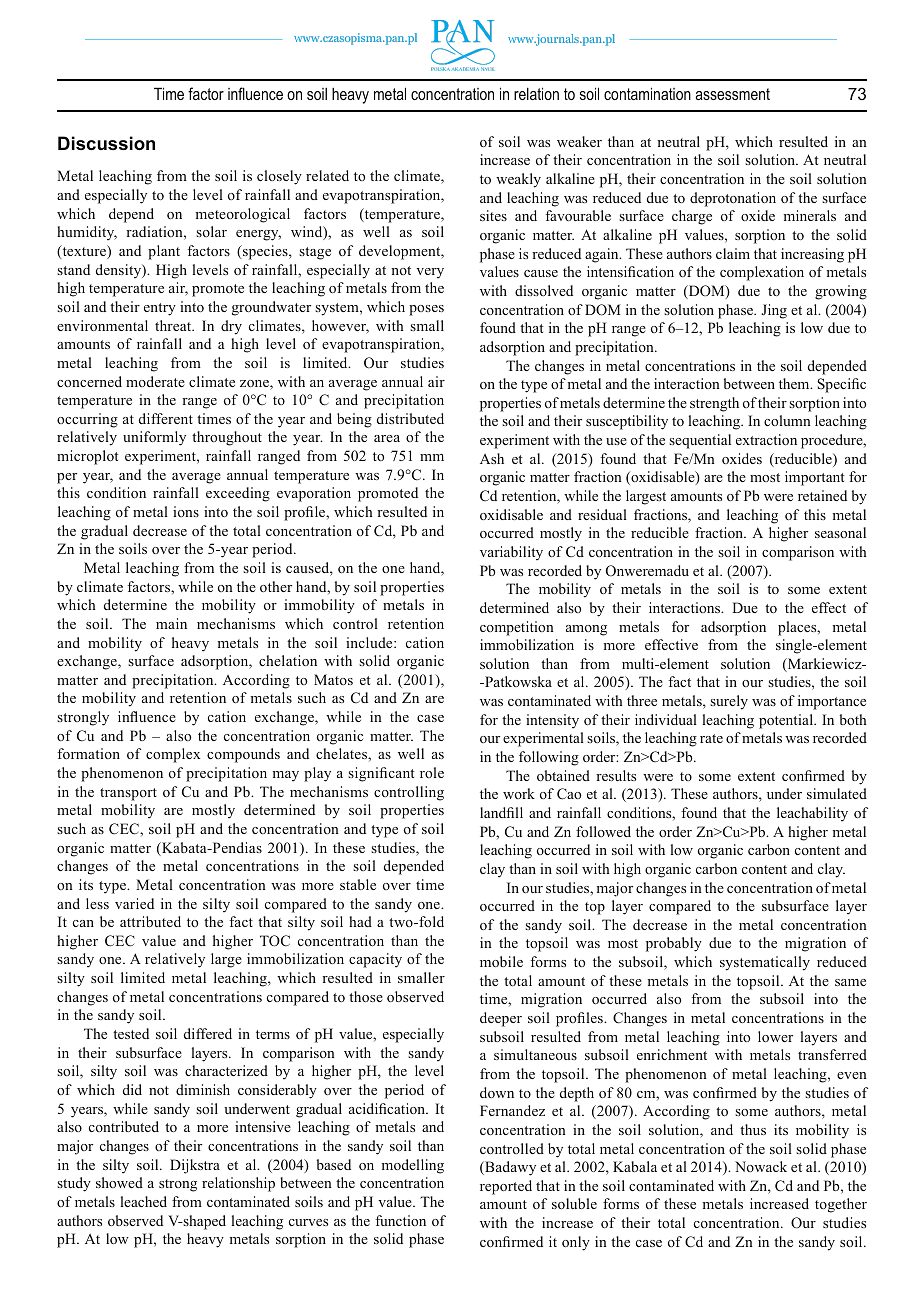  I want to click on surely, so click(729, 702).
